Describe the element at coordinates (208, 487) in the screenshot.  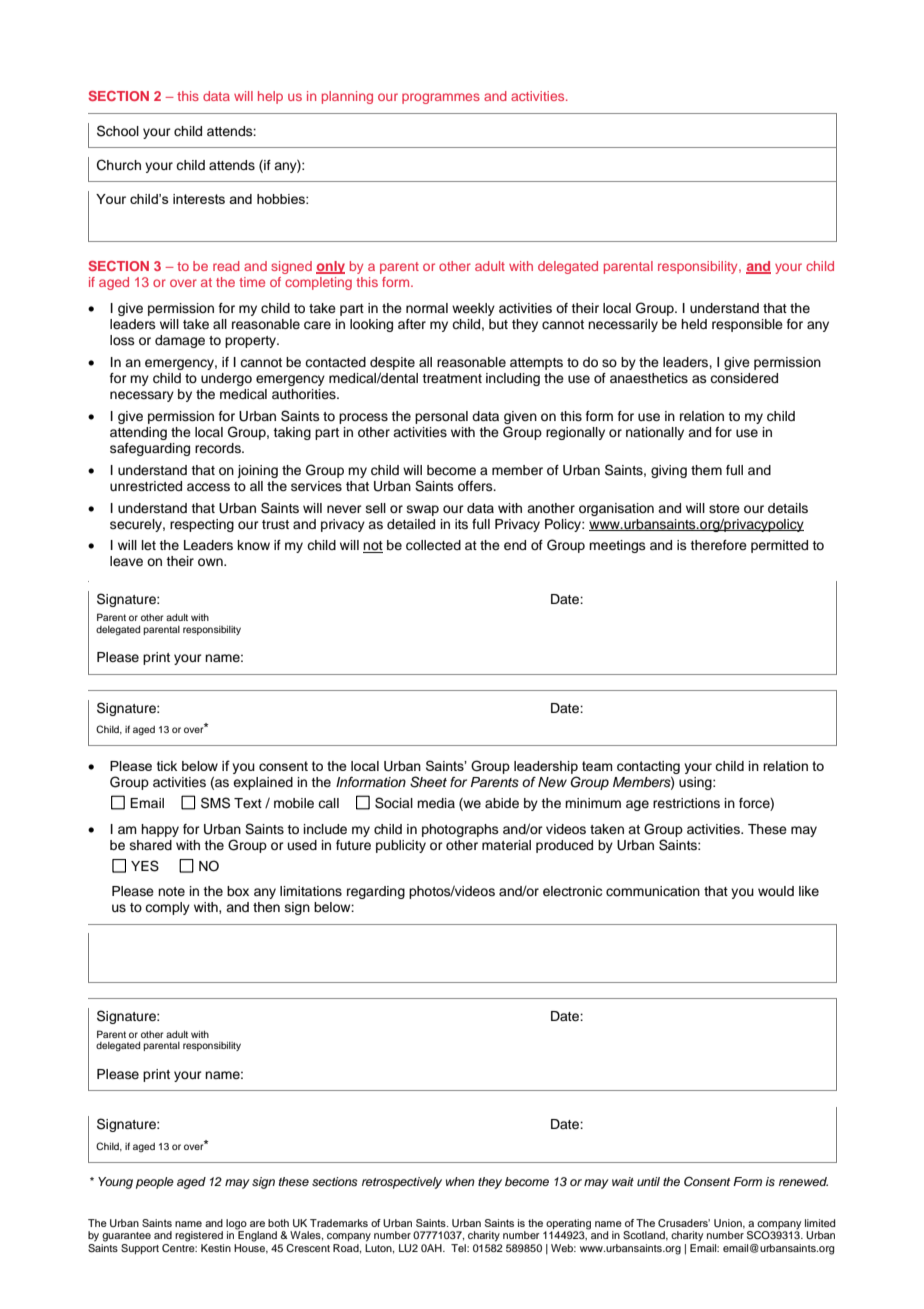
I see `access` at that location.
